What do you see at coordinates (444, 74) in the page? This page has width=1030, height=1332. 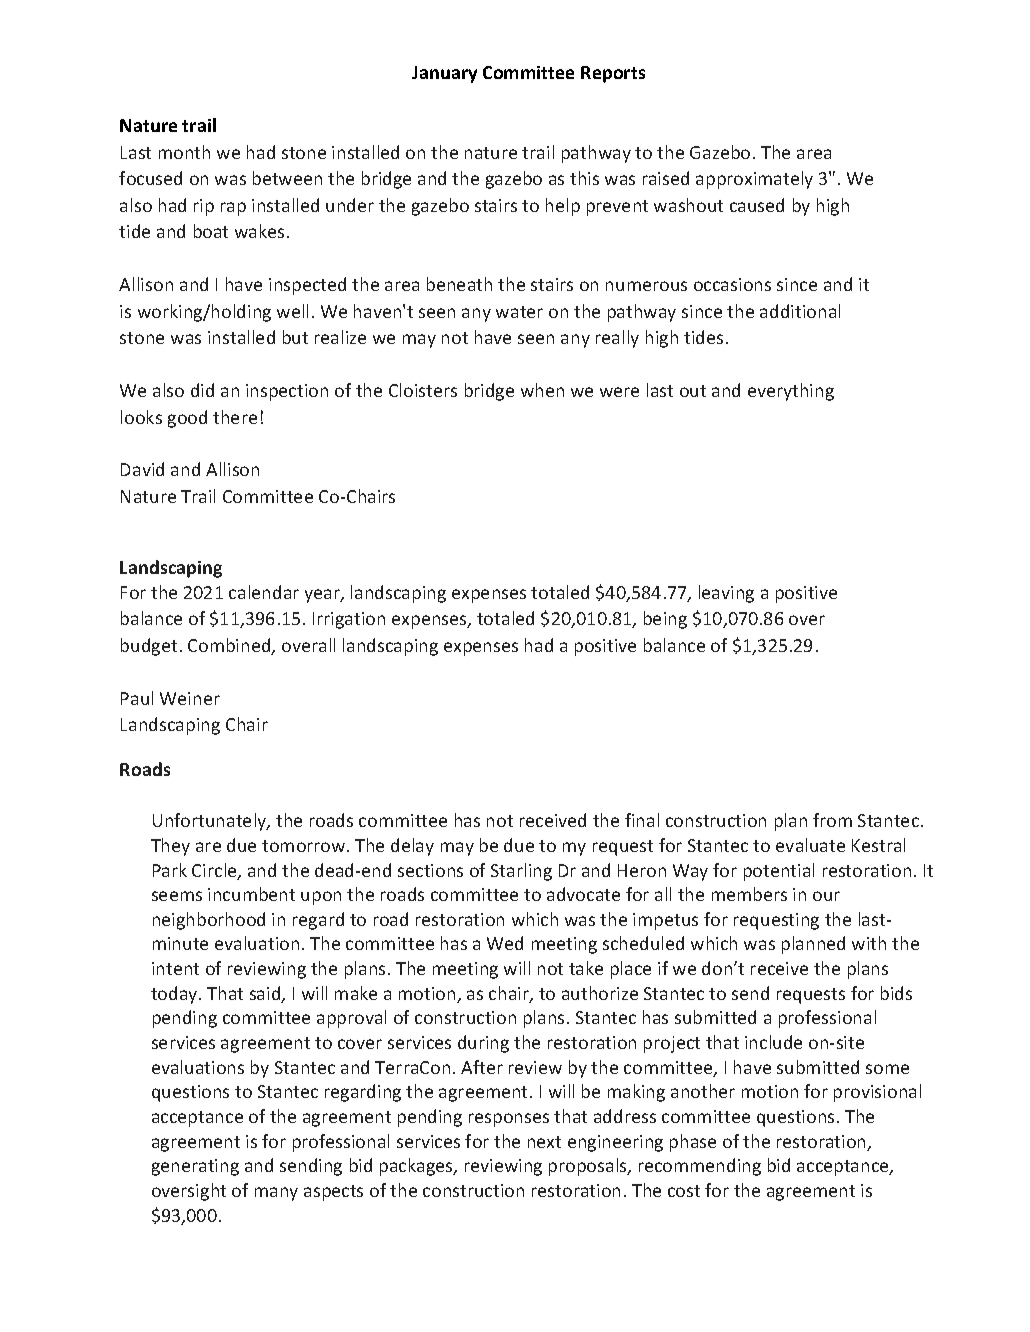 I see `January` at bounding box center [444, 74].
